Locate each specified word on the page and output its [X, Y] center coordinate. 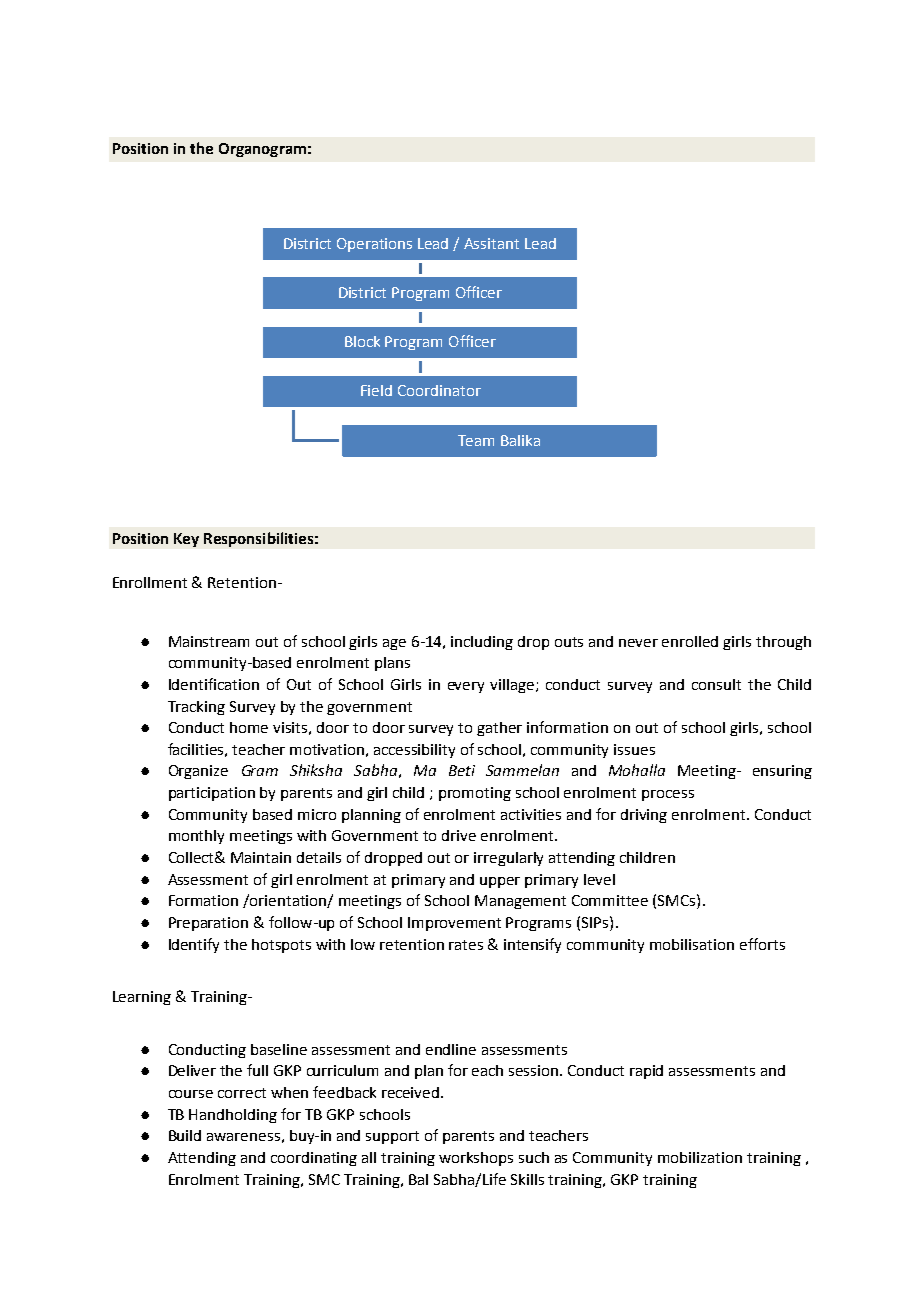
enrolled [690, 641]
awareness [243, 1137]
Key [186, 540]
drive [459, 835]
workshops [476, 1159]
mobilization [700, 1157]
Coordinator [439, 390]
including [482, 643]
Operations [374, 245]
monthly [196, 837]
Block [362, 341]
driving [644, 816]
